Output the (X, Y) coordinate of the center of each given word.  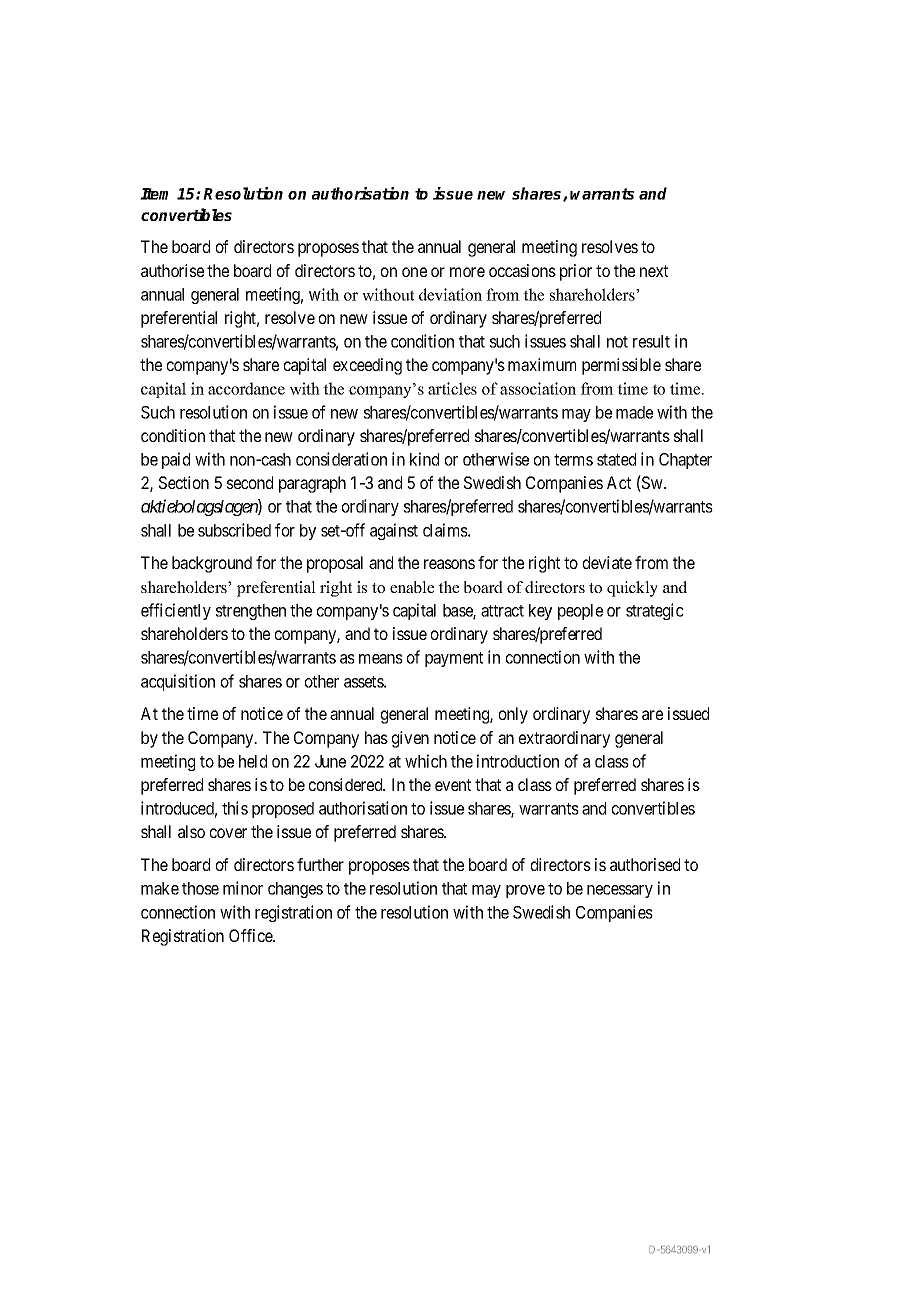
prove (525, 891)
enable (412, 587)
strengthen (251, 612)
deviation (450, 294)
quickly (632, 589)
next (654, 271)
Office (251, 935)
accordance (246, 388)
